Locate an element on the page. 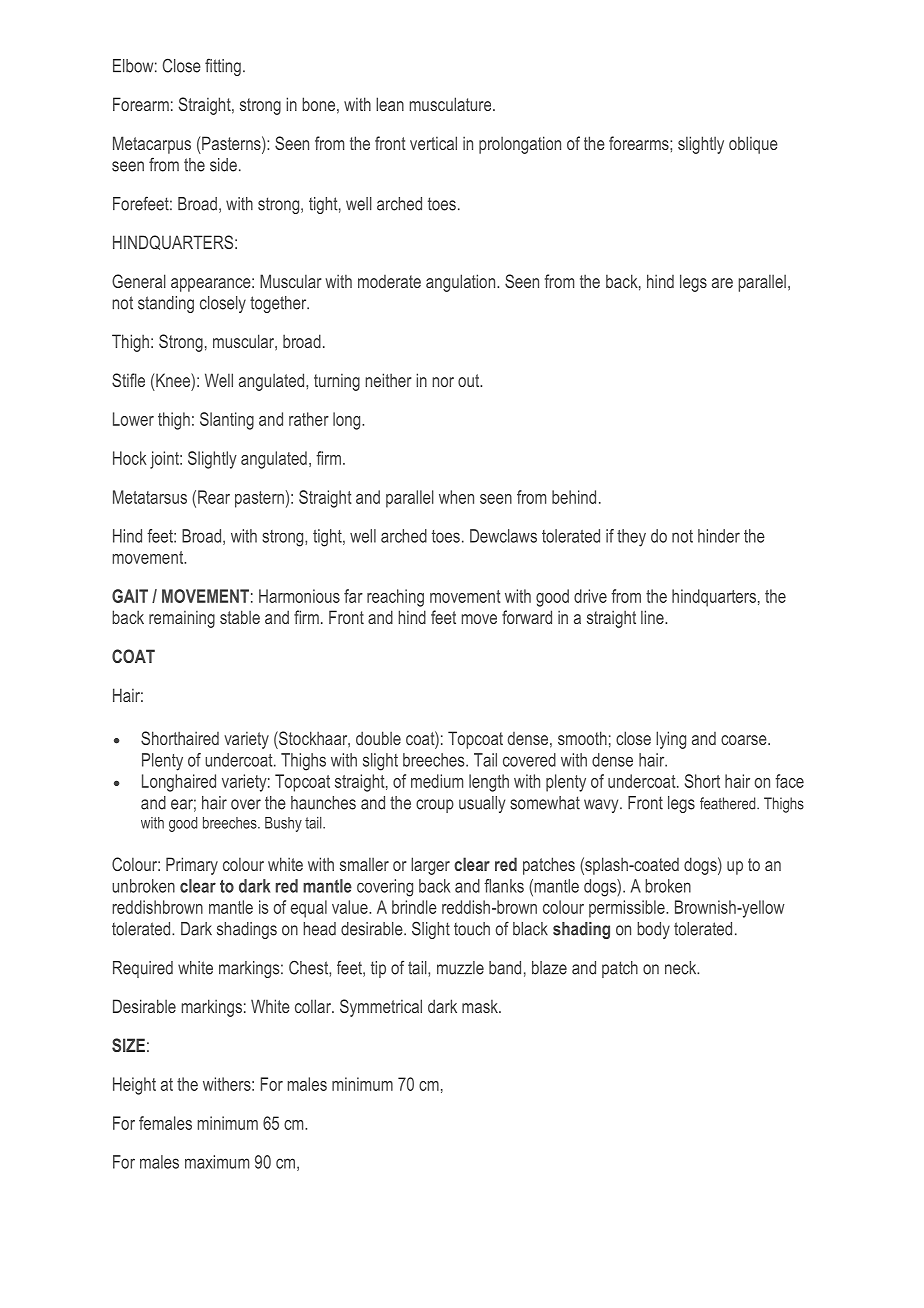  out is located at coordinates (470, 380).
